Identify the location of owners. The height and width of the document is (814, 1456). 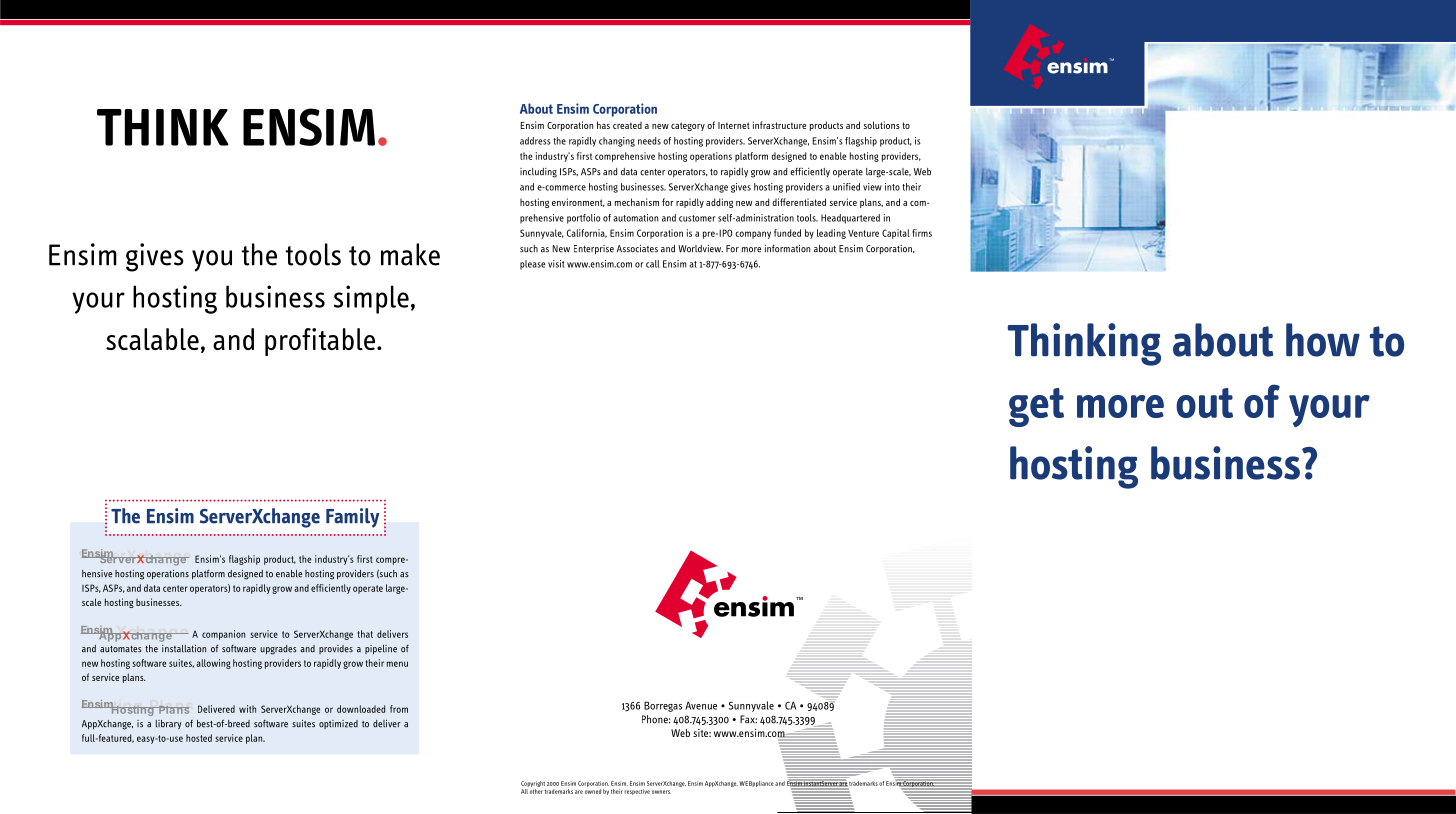
(661, 792).
